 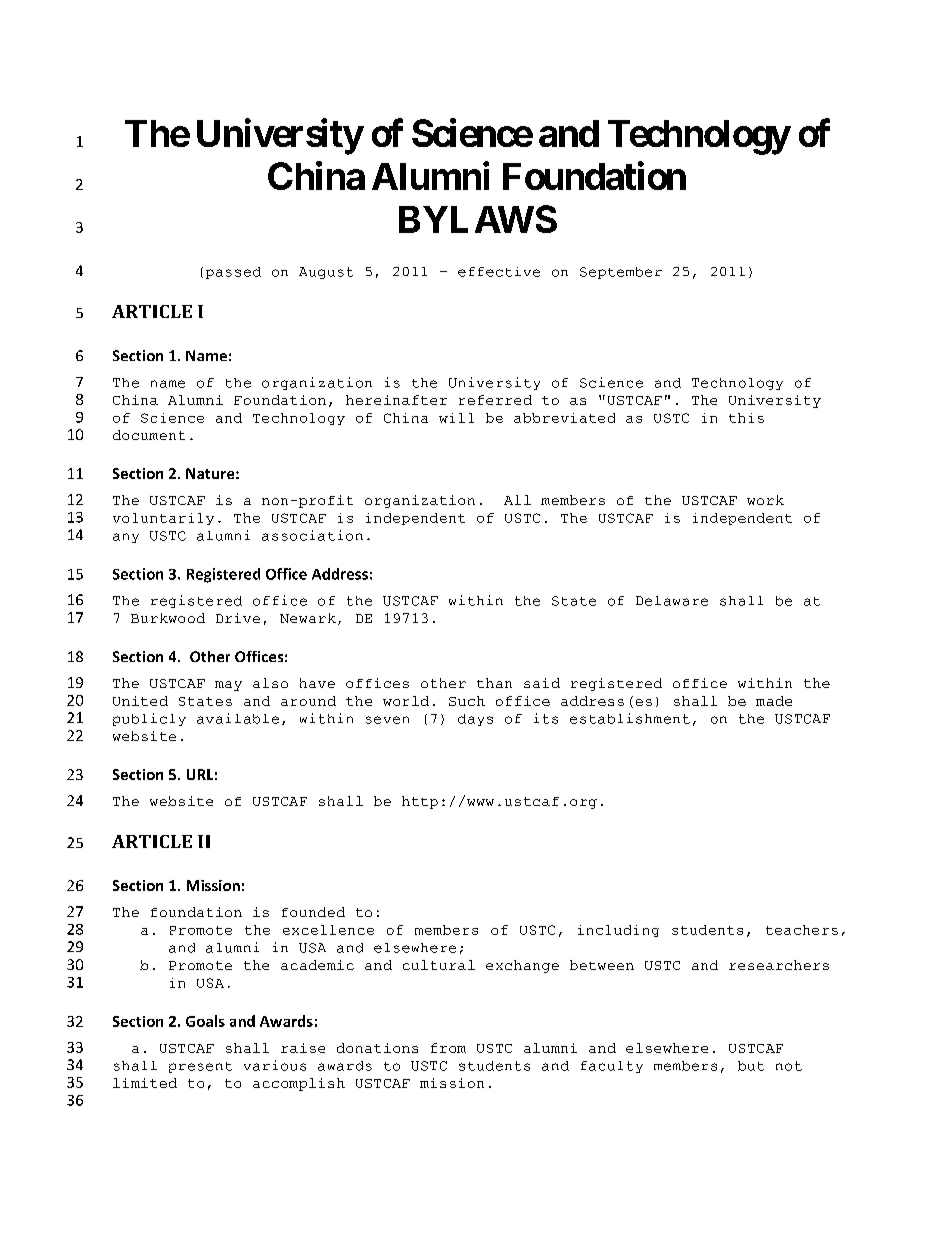 I want to click on association, so click(x=312, y=535).
